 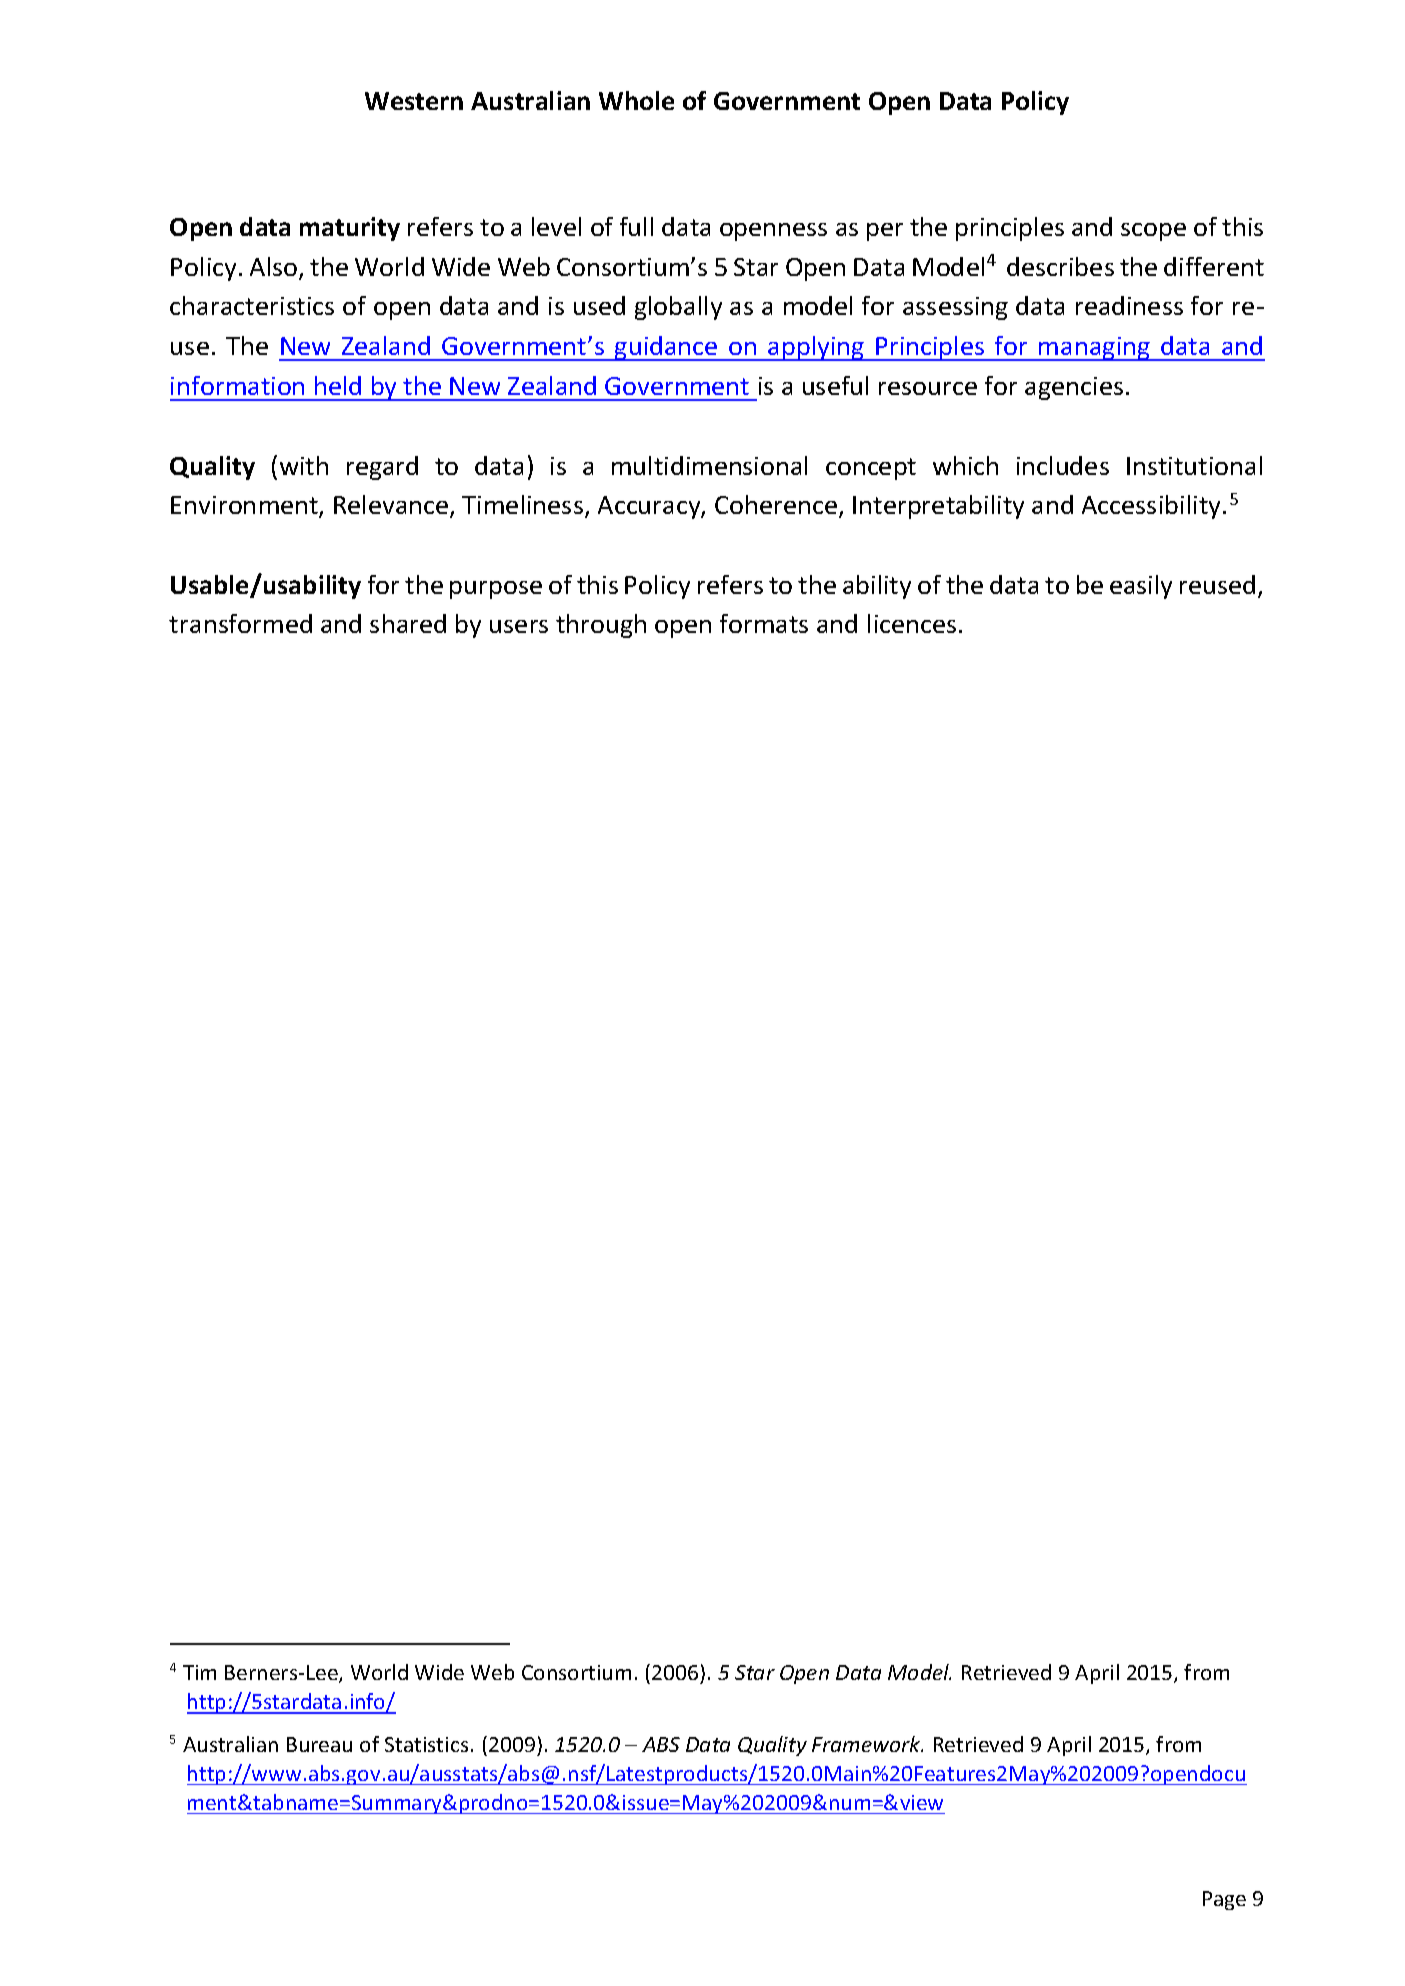 I want to click on Framework, so click(x=867, y=1744).
